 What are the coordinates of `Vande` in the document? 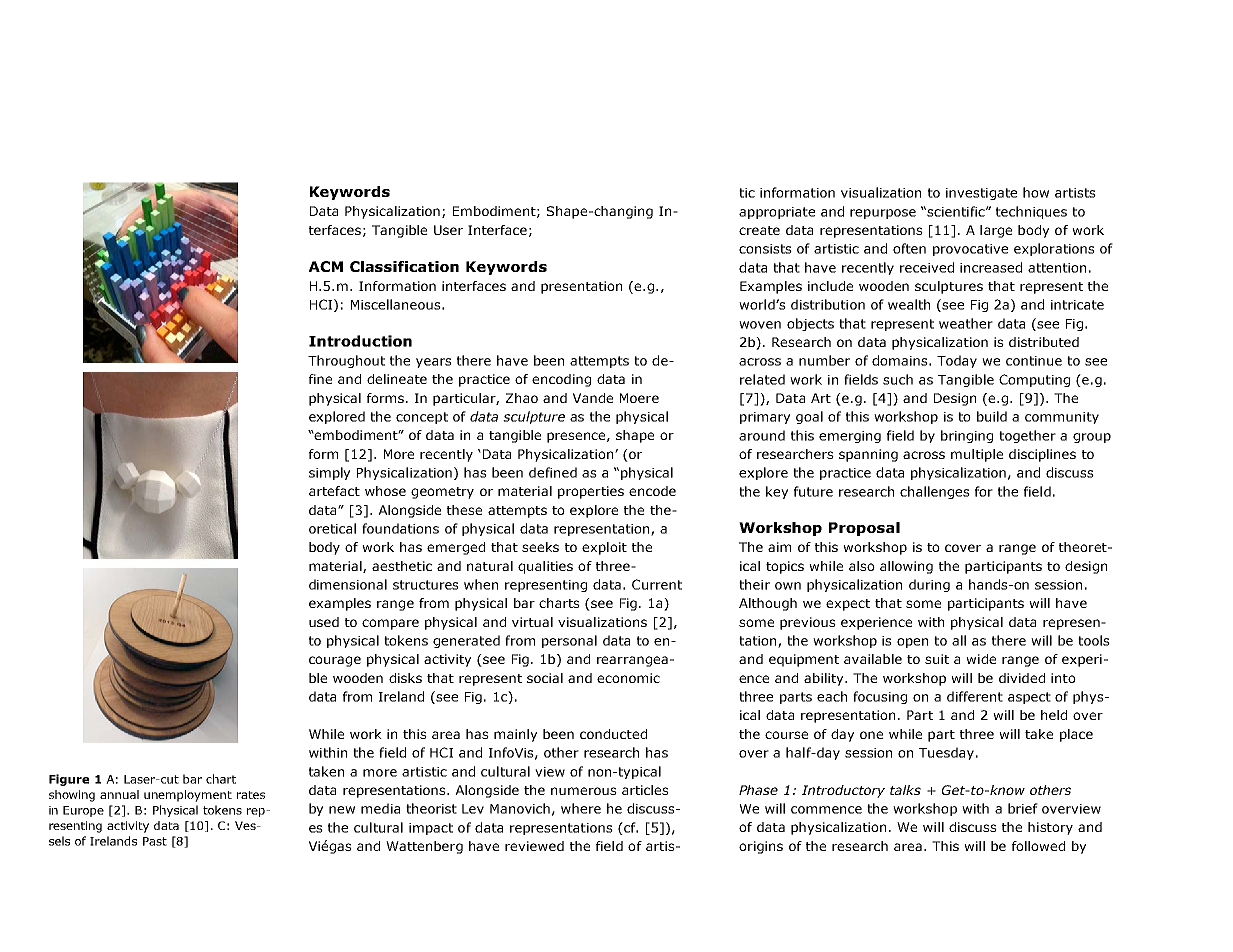 It's located at (593, 398).
